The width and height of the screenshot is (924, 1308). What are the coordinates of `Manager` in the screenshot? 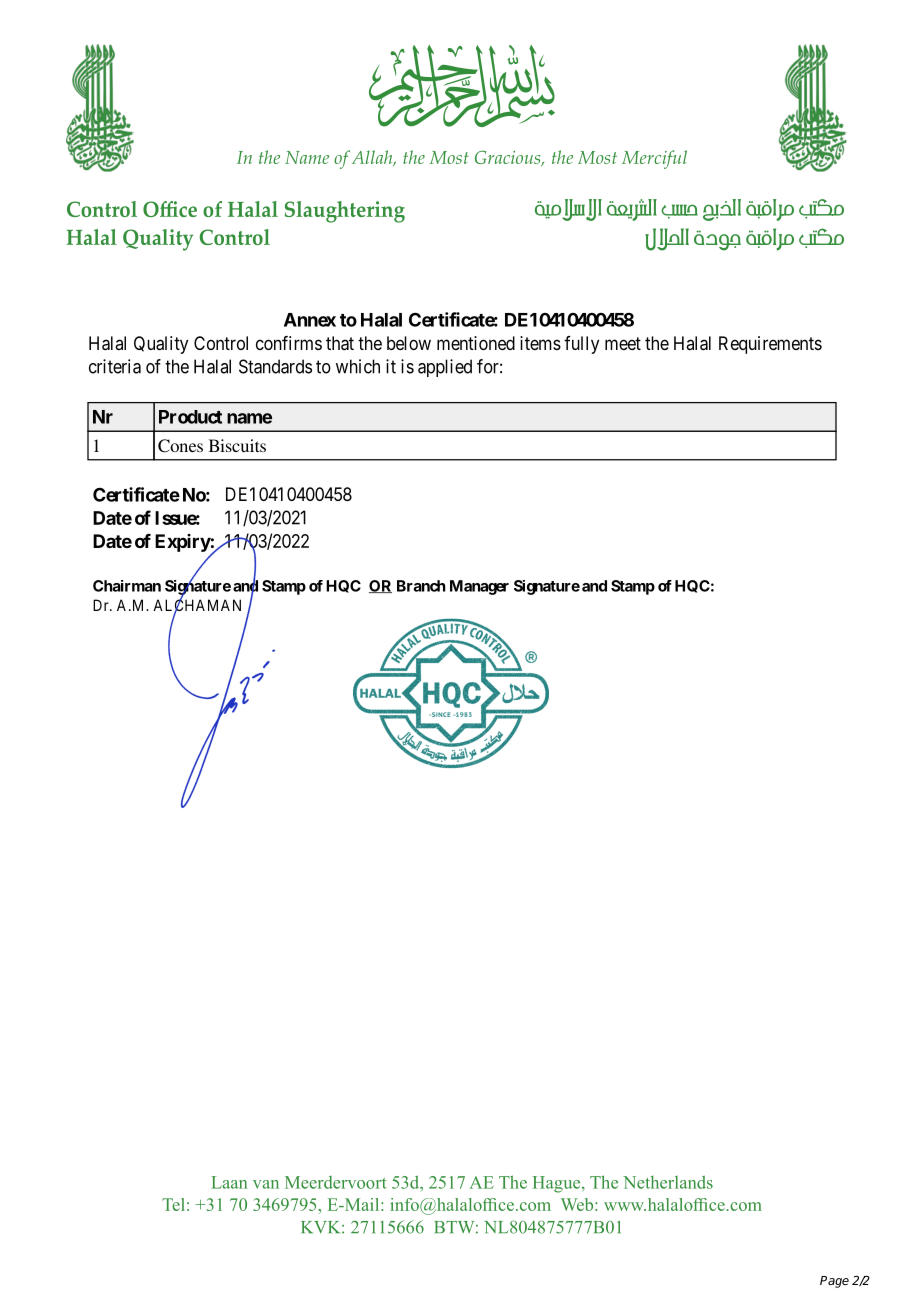 It's located at (479, 587).
